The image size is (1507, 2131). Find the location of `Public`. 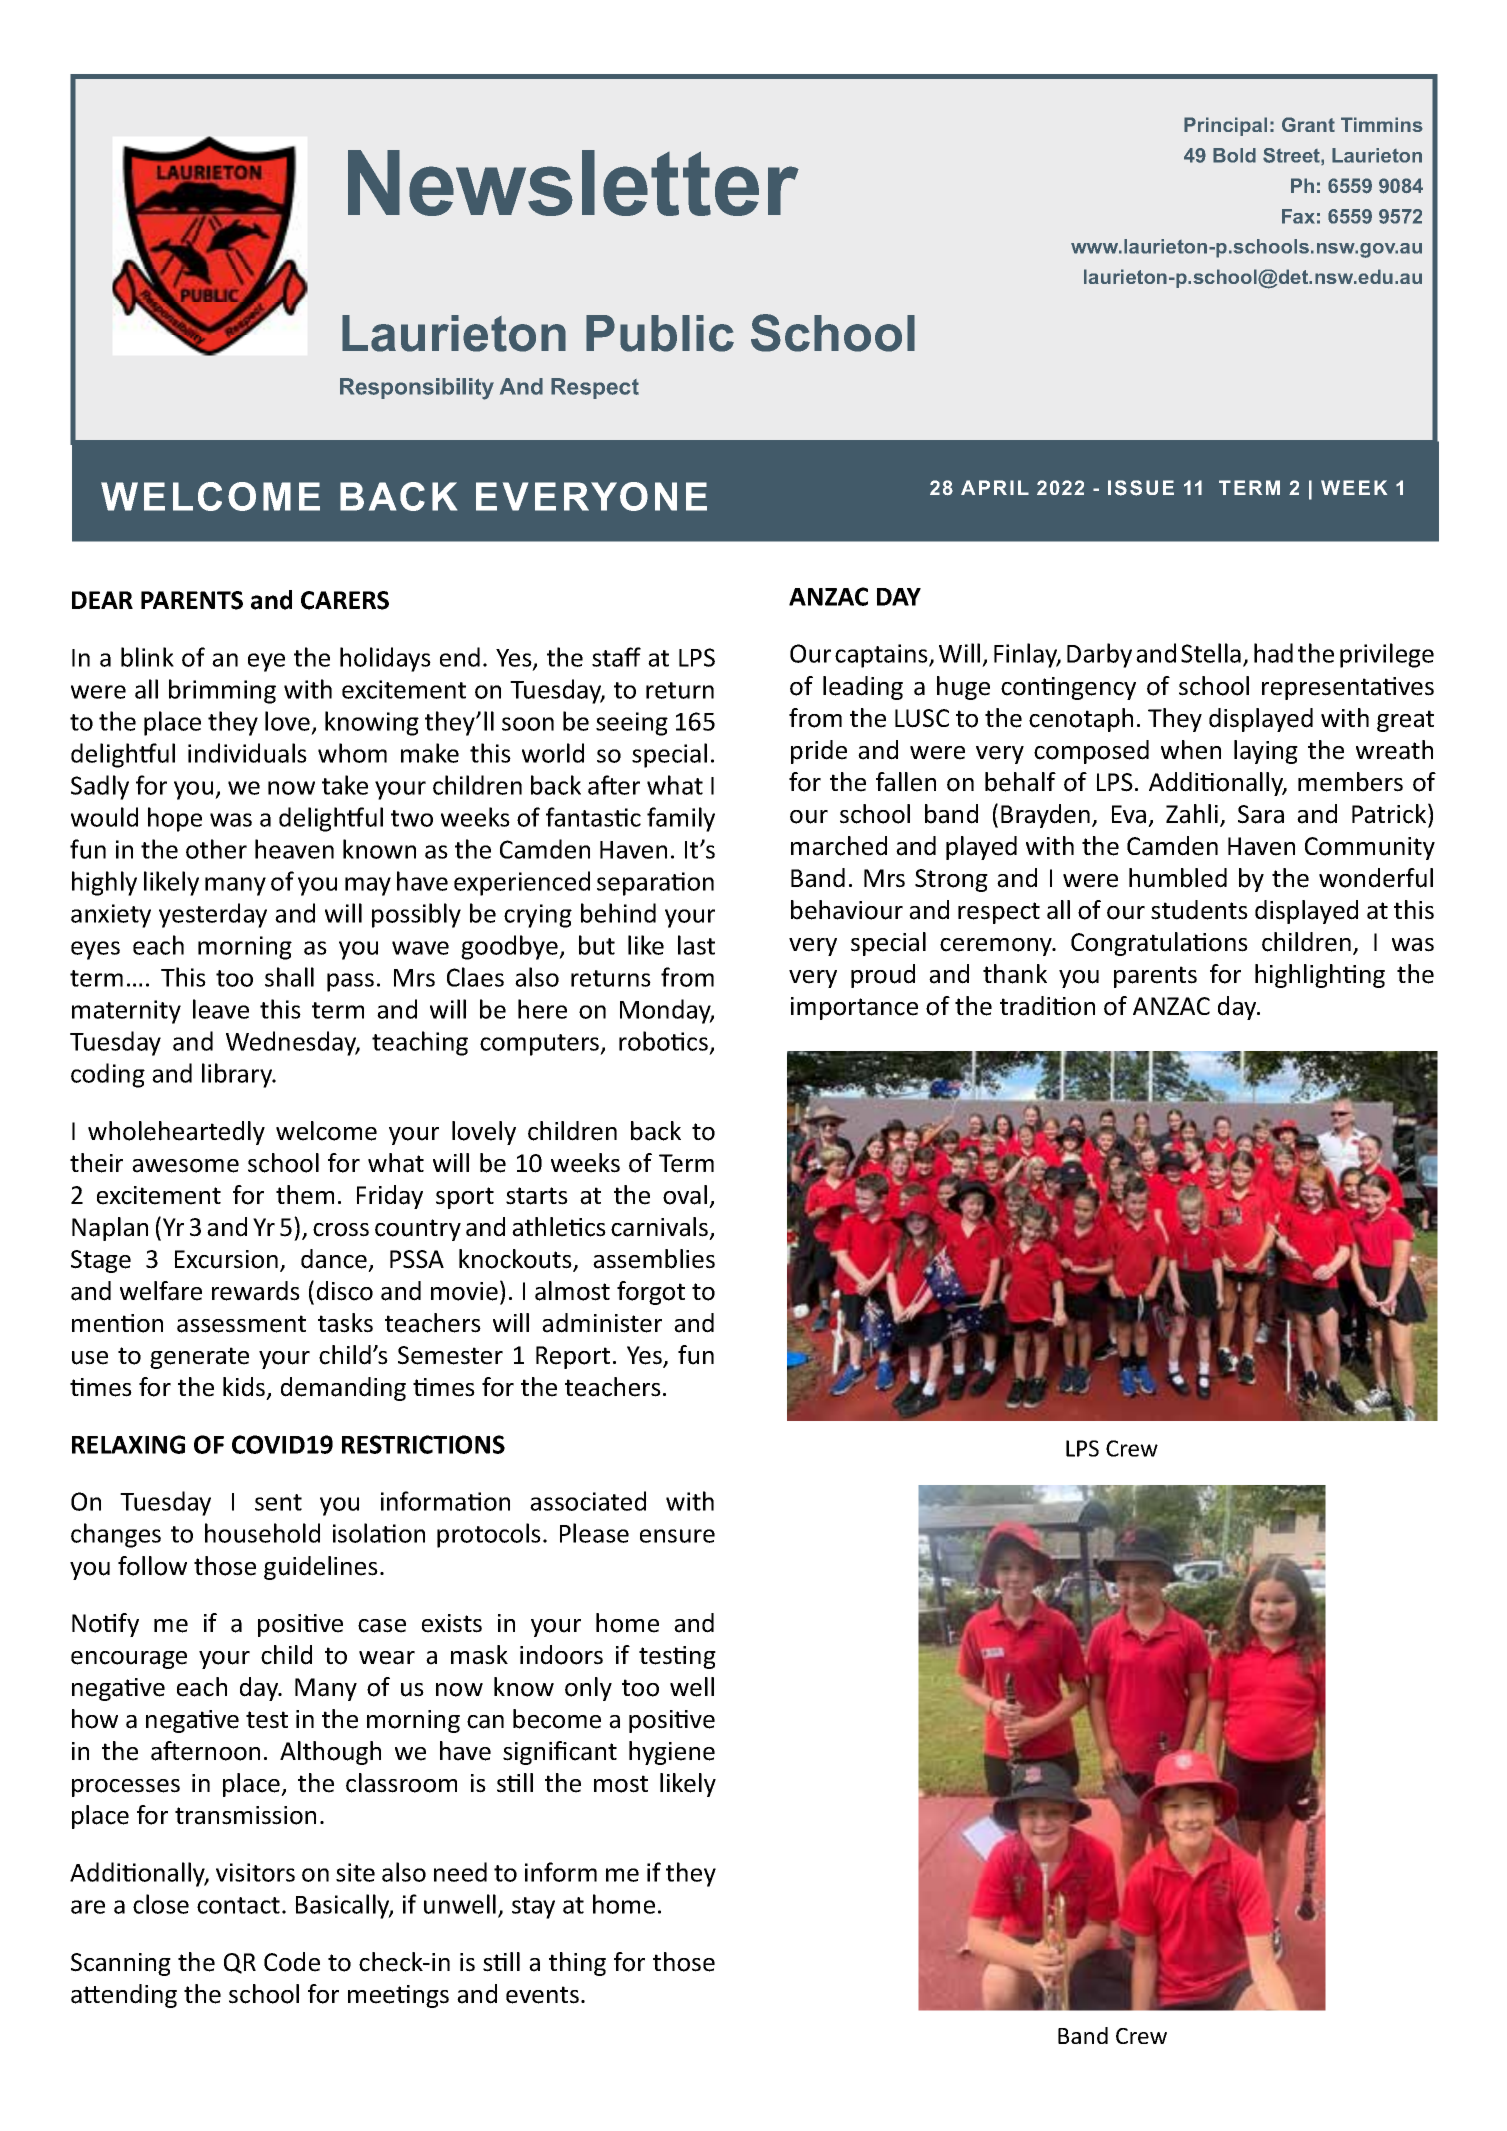

Public is located at coordinates (660, 333).
